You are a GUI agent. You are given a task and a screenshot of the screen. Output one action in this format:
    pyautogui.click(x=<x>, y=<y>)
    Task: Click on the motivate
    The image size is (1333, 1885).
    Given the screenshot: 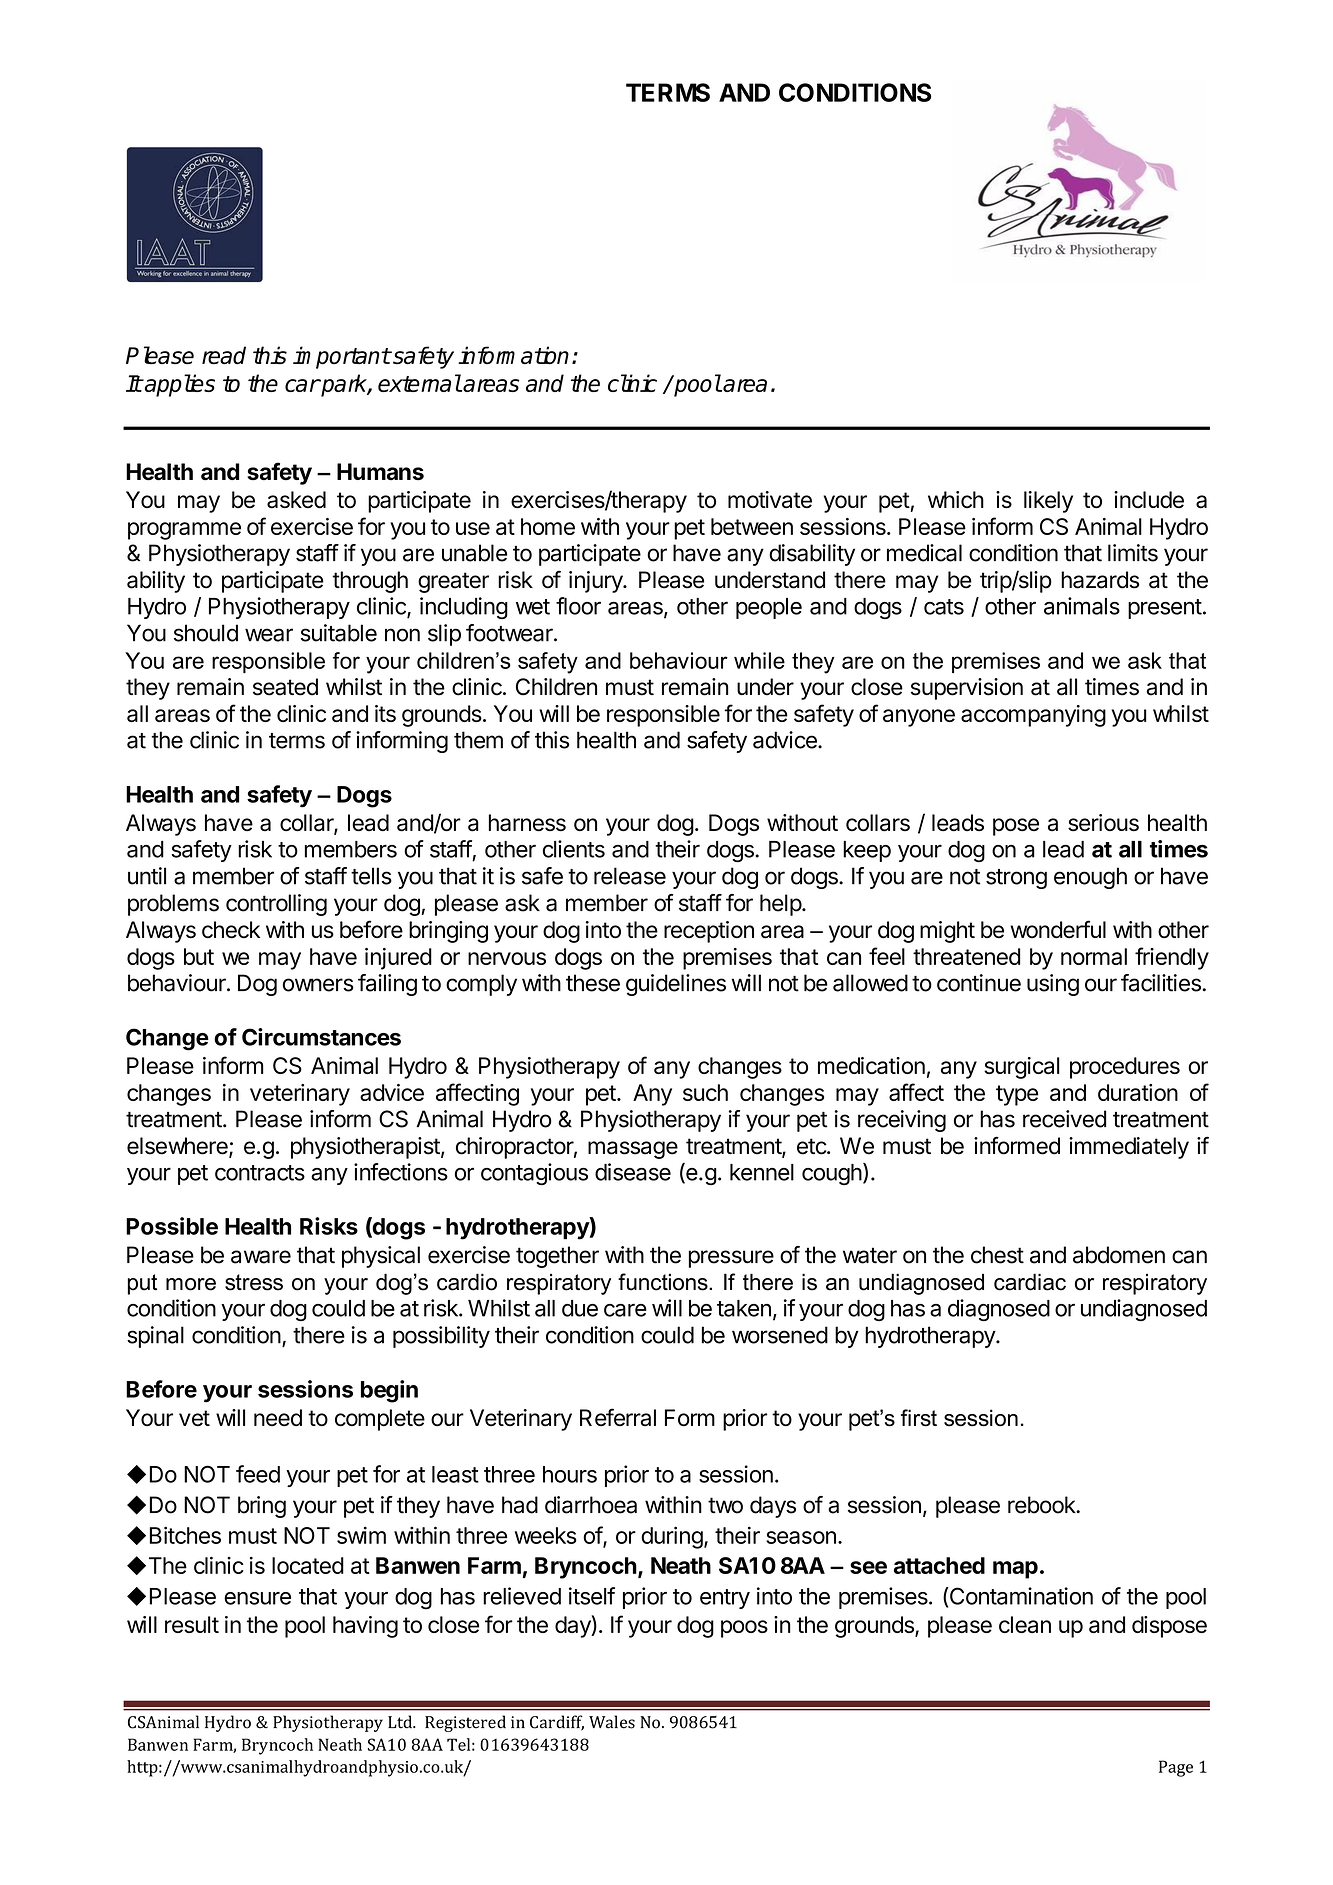 What is the action you would take?
    pyautogui.click(x=770, y=500)
